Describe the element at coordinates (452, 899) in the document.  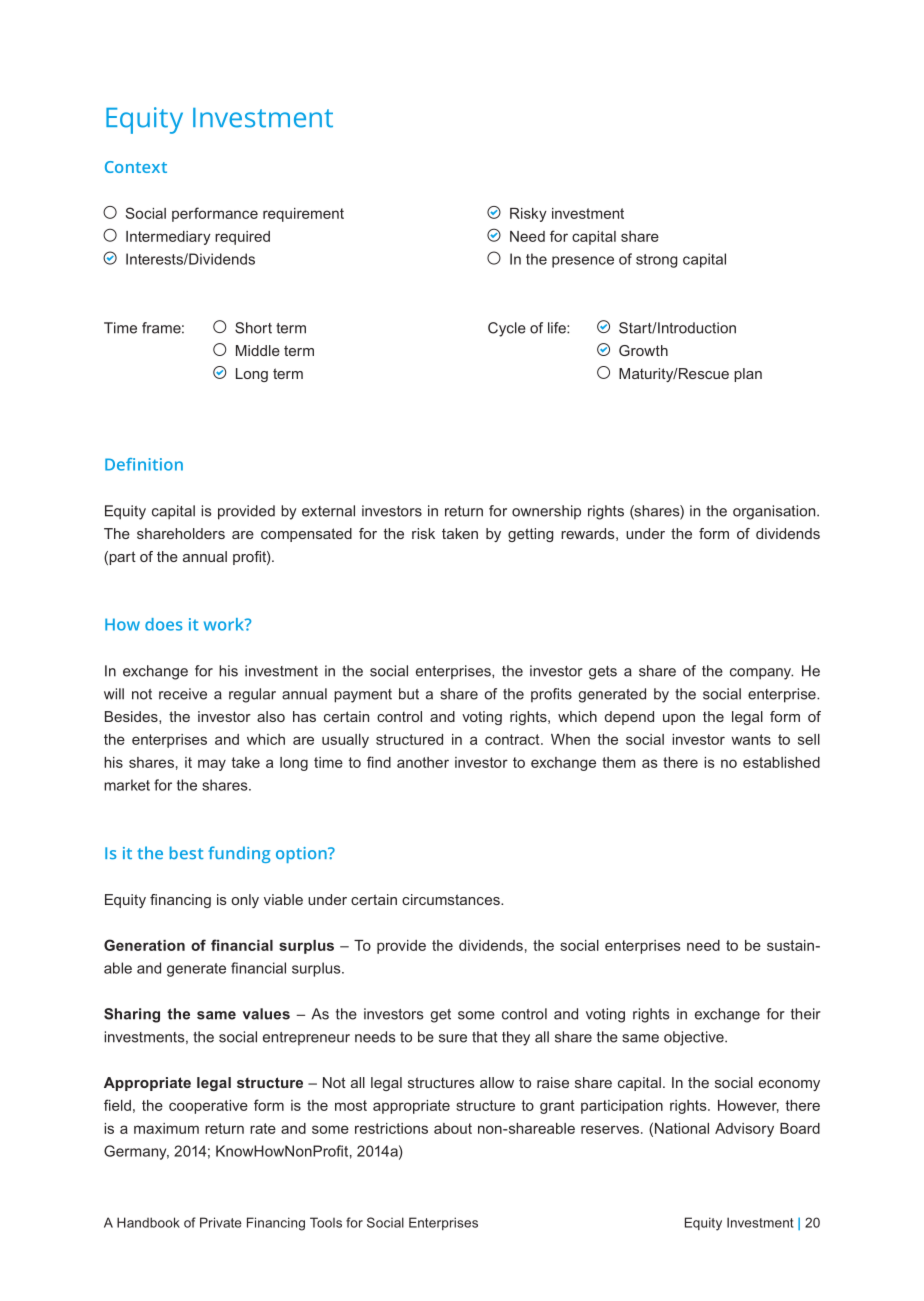
I see `circumstances` at that location.
